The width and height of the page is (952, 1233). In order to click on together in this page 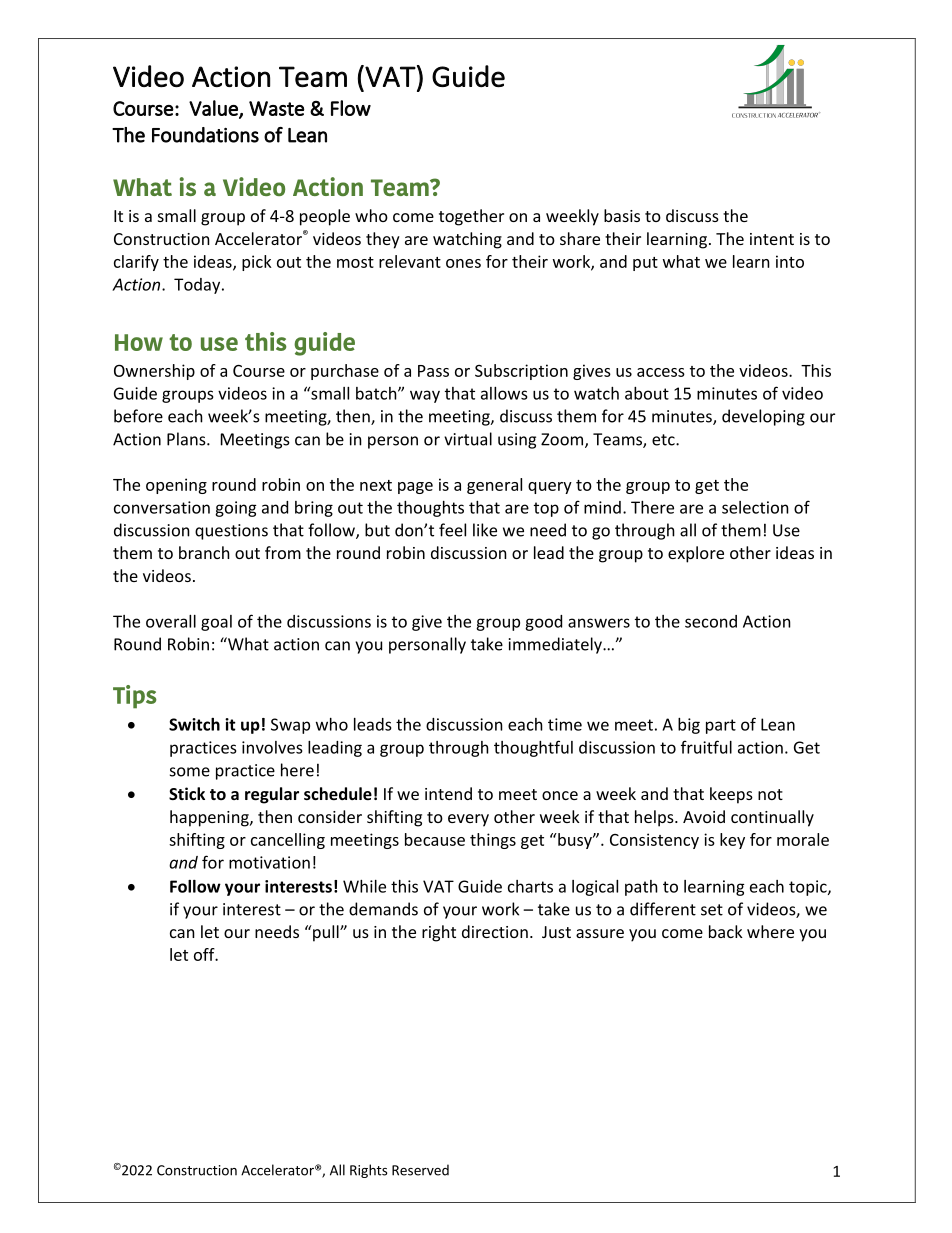, I will do `click(471, 217)`.
